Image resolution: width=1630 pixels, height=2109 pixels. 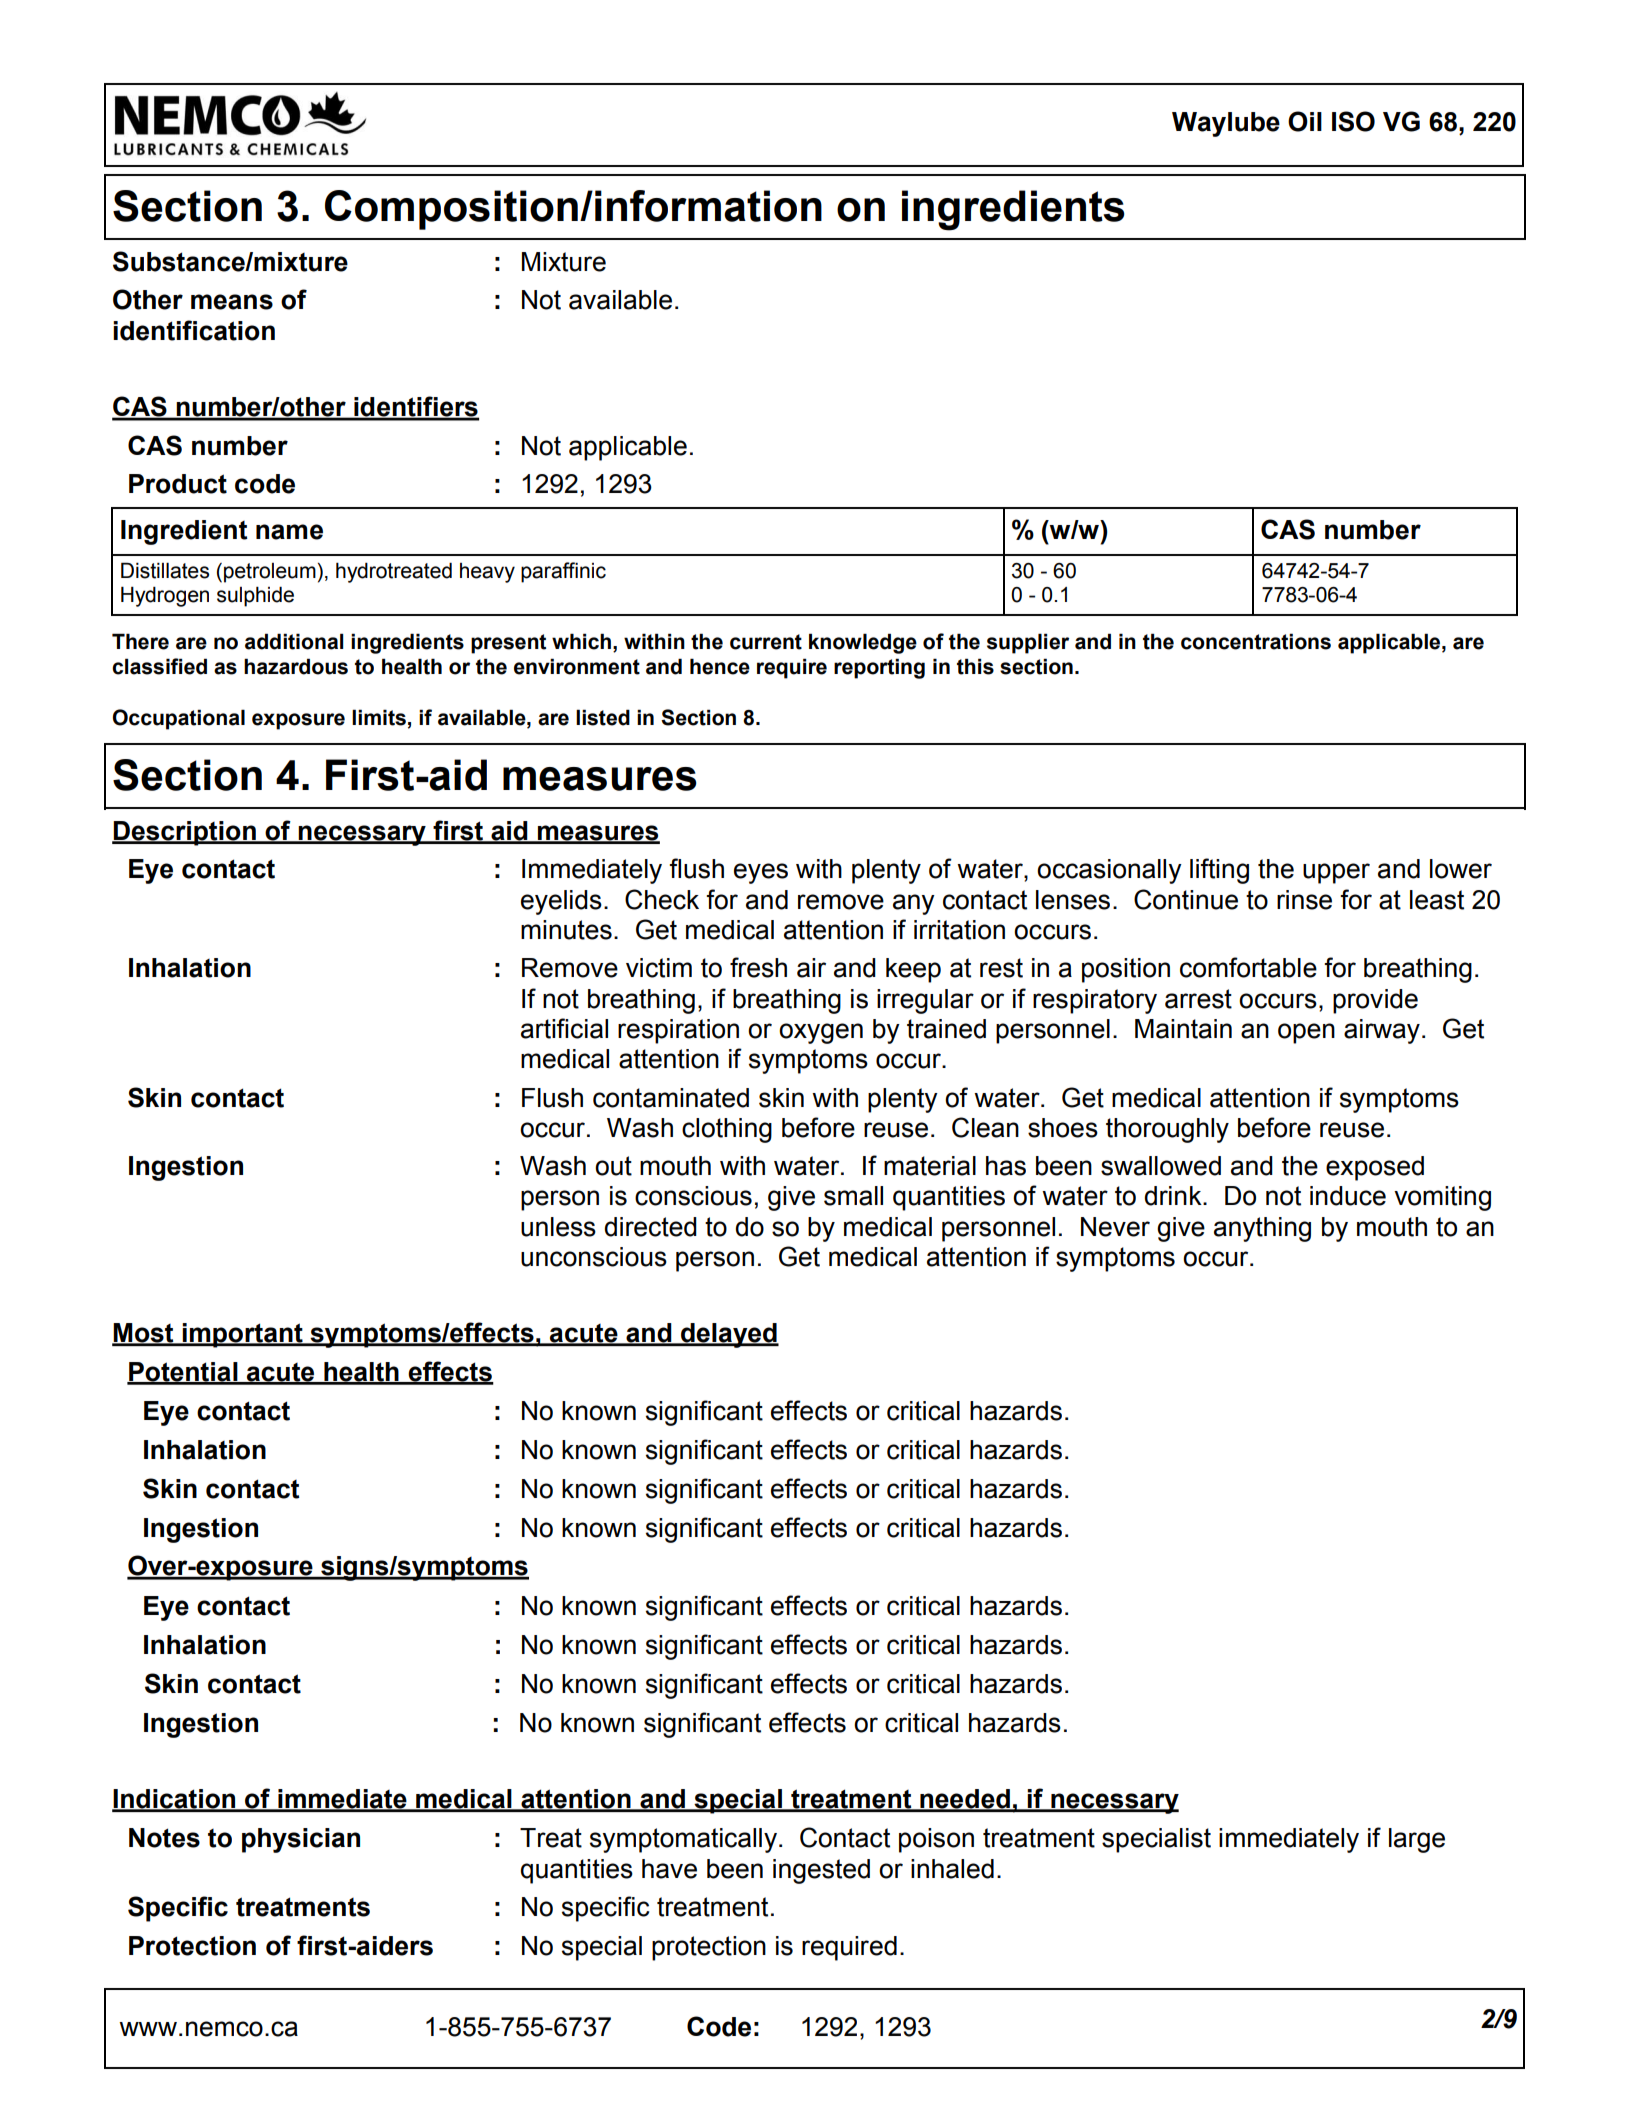 I want to click on artificial, so click(x=564, y=1028).
